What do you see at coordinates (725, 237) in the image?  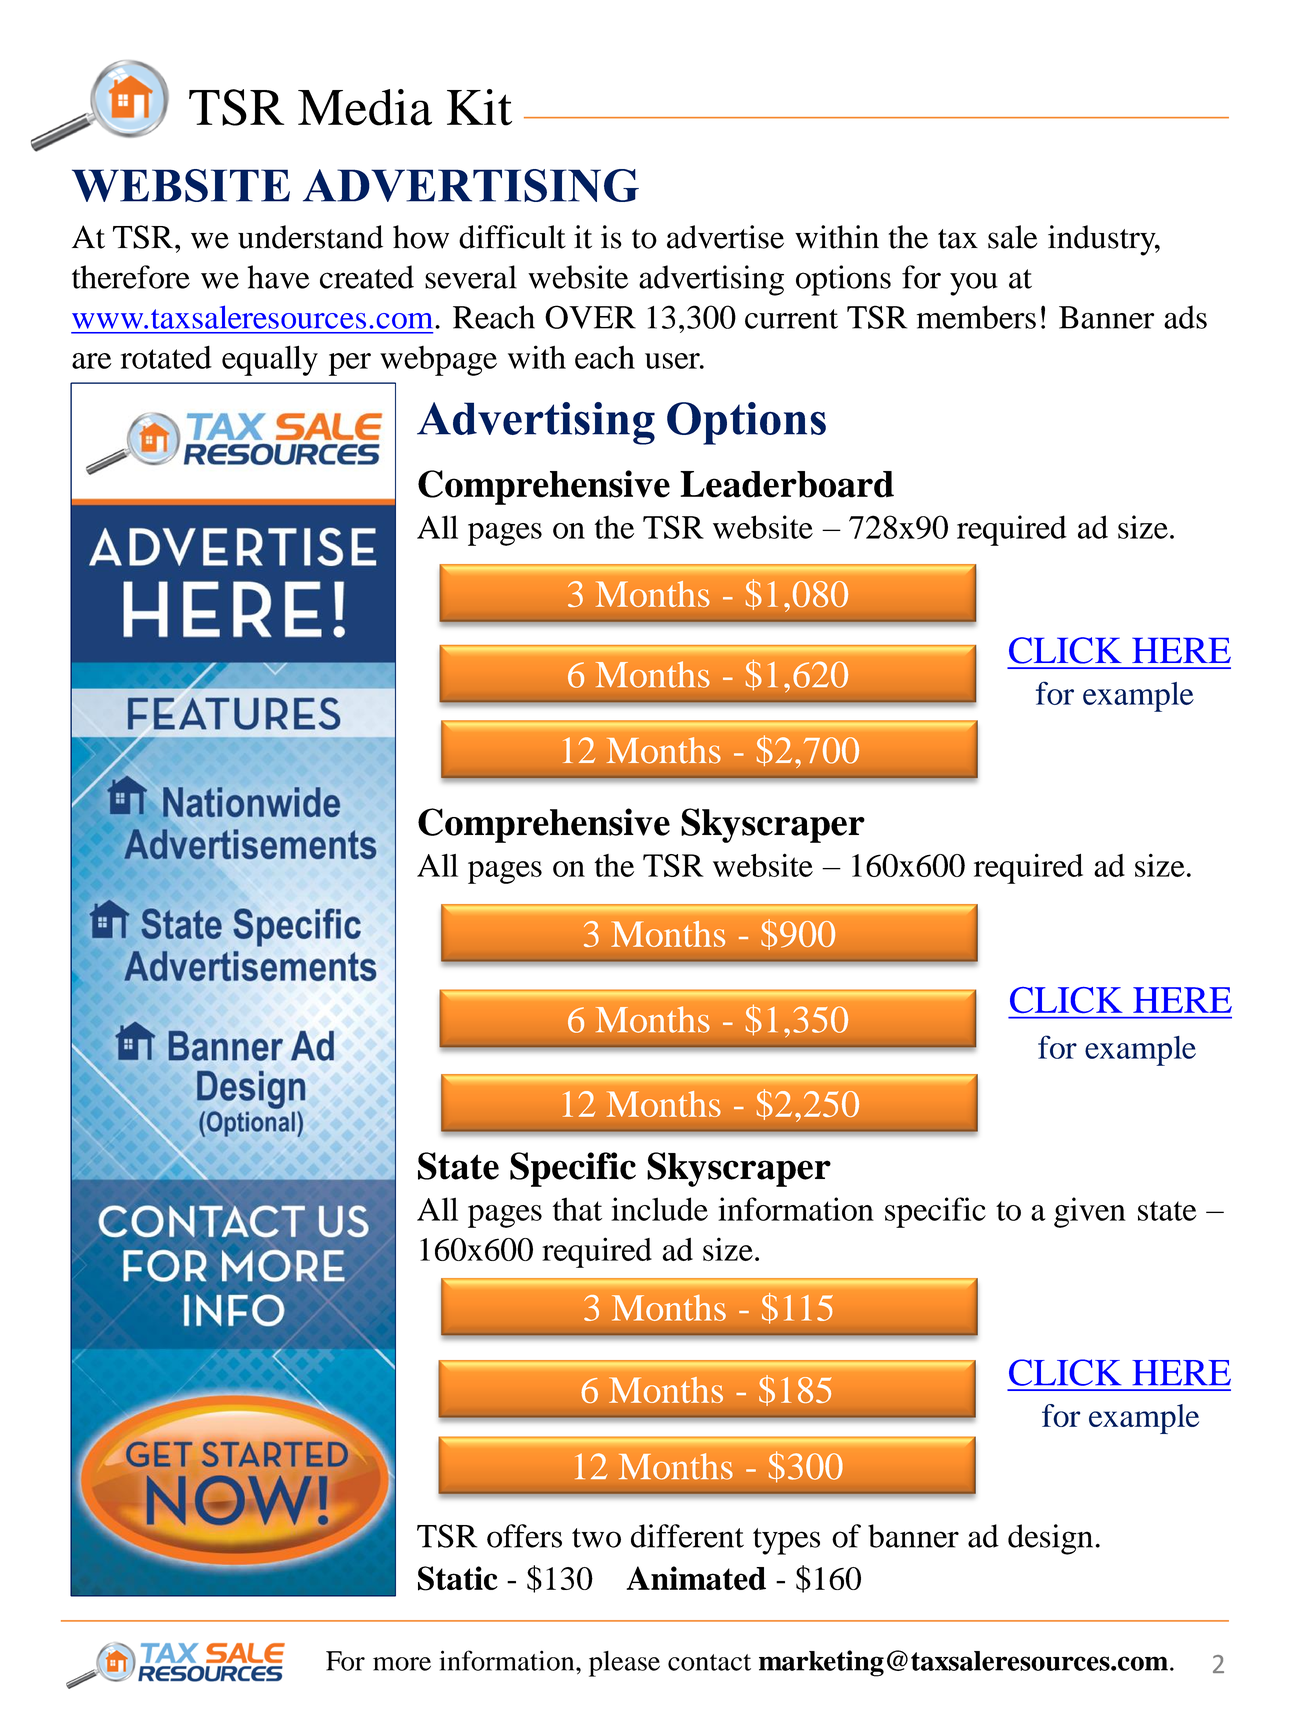 I see `advertise` at bounding box center [725, 237].
